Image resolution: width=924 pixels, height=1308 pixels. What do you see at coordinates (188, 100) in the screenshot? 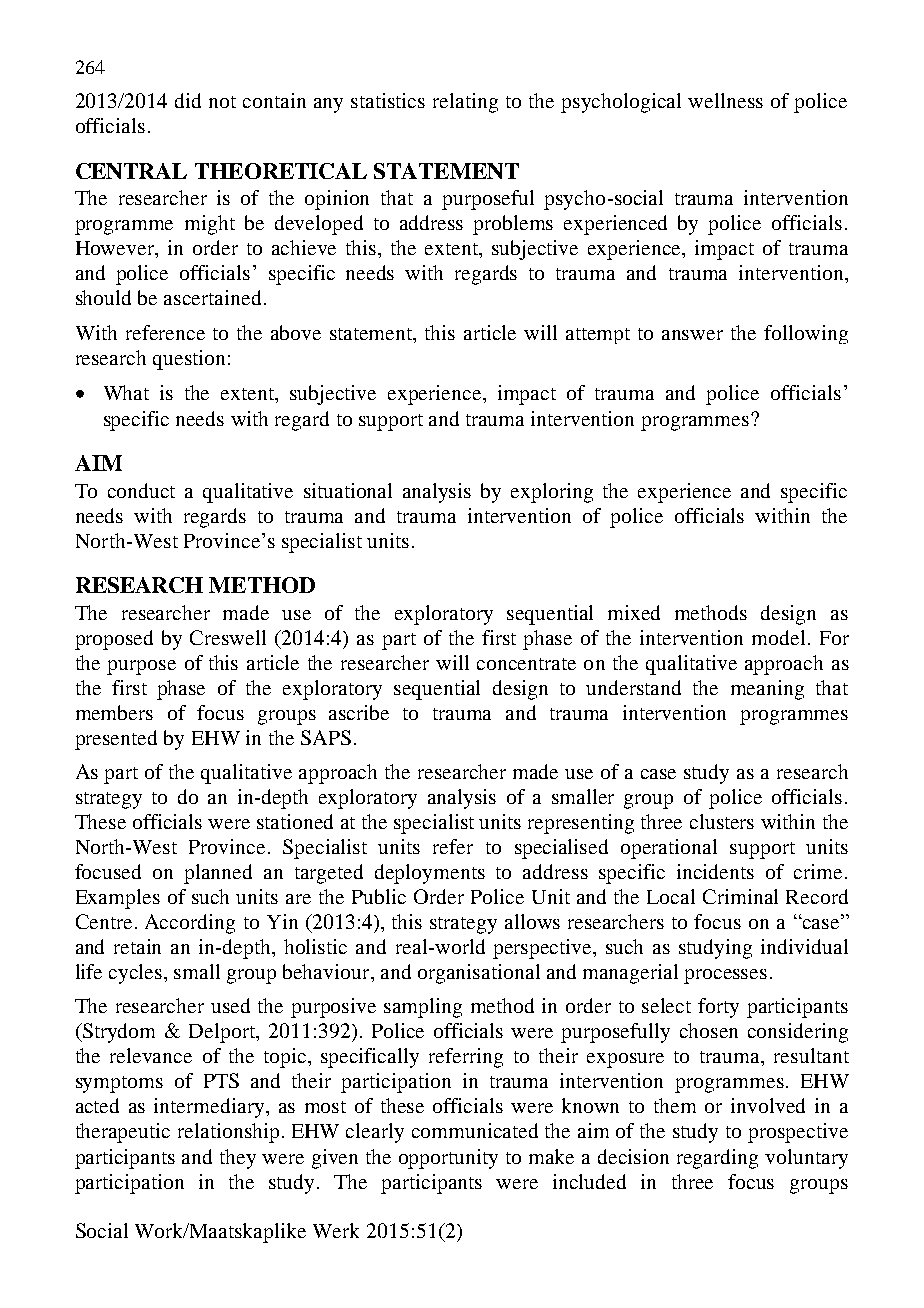
I see `did` at bounding box center [188, 100].
